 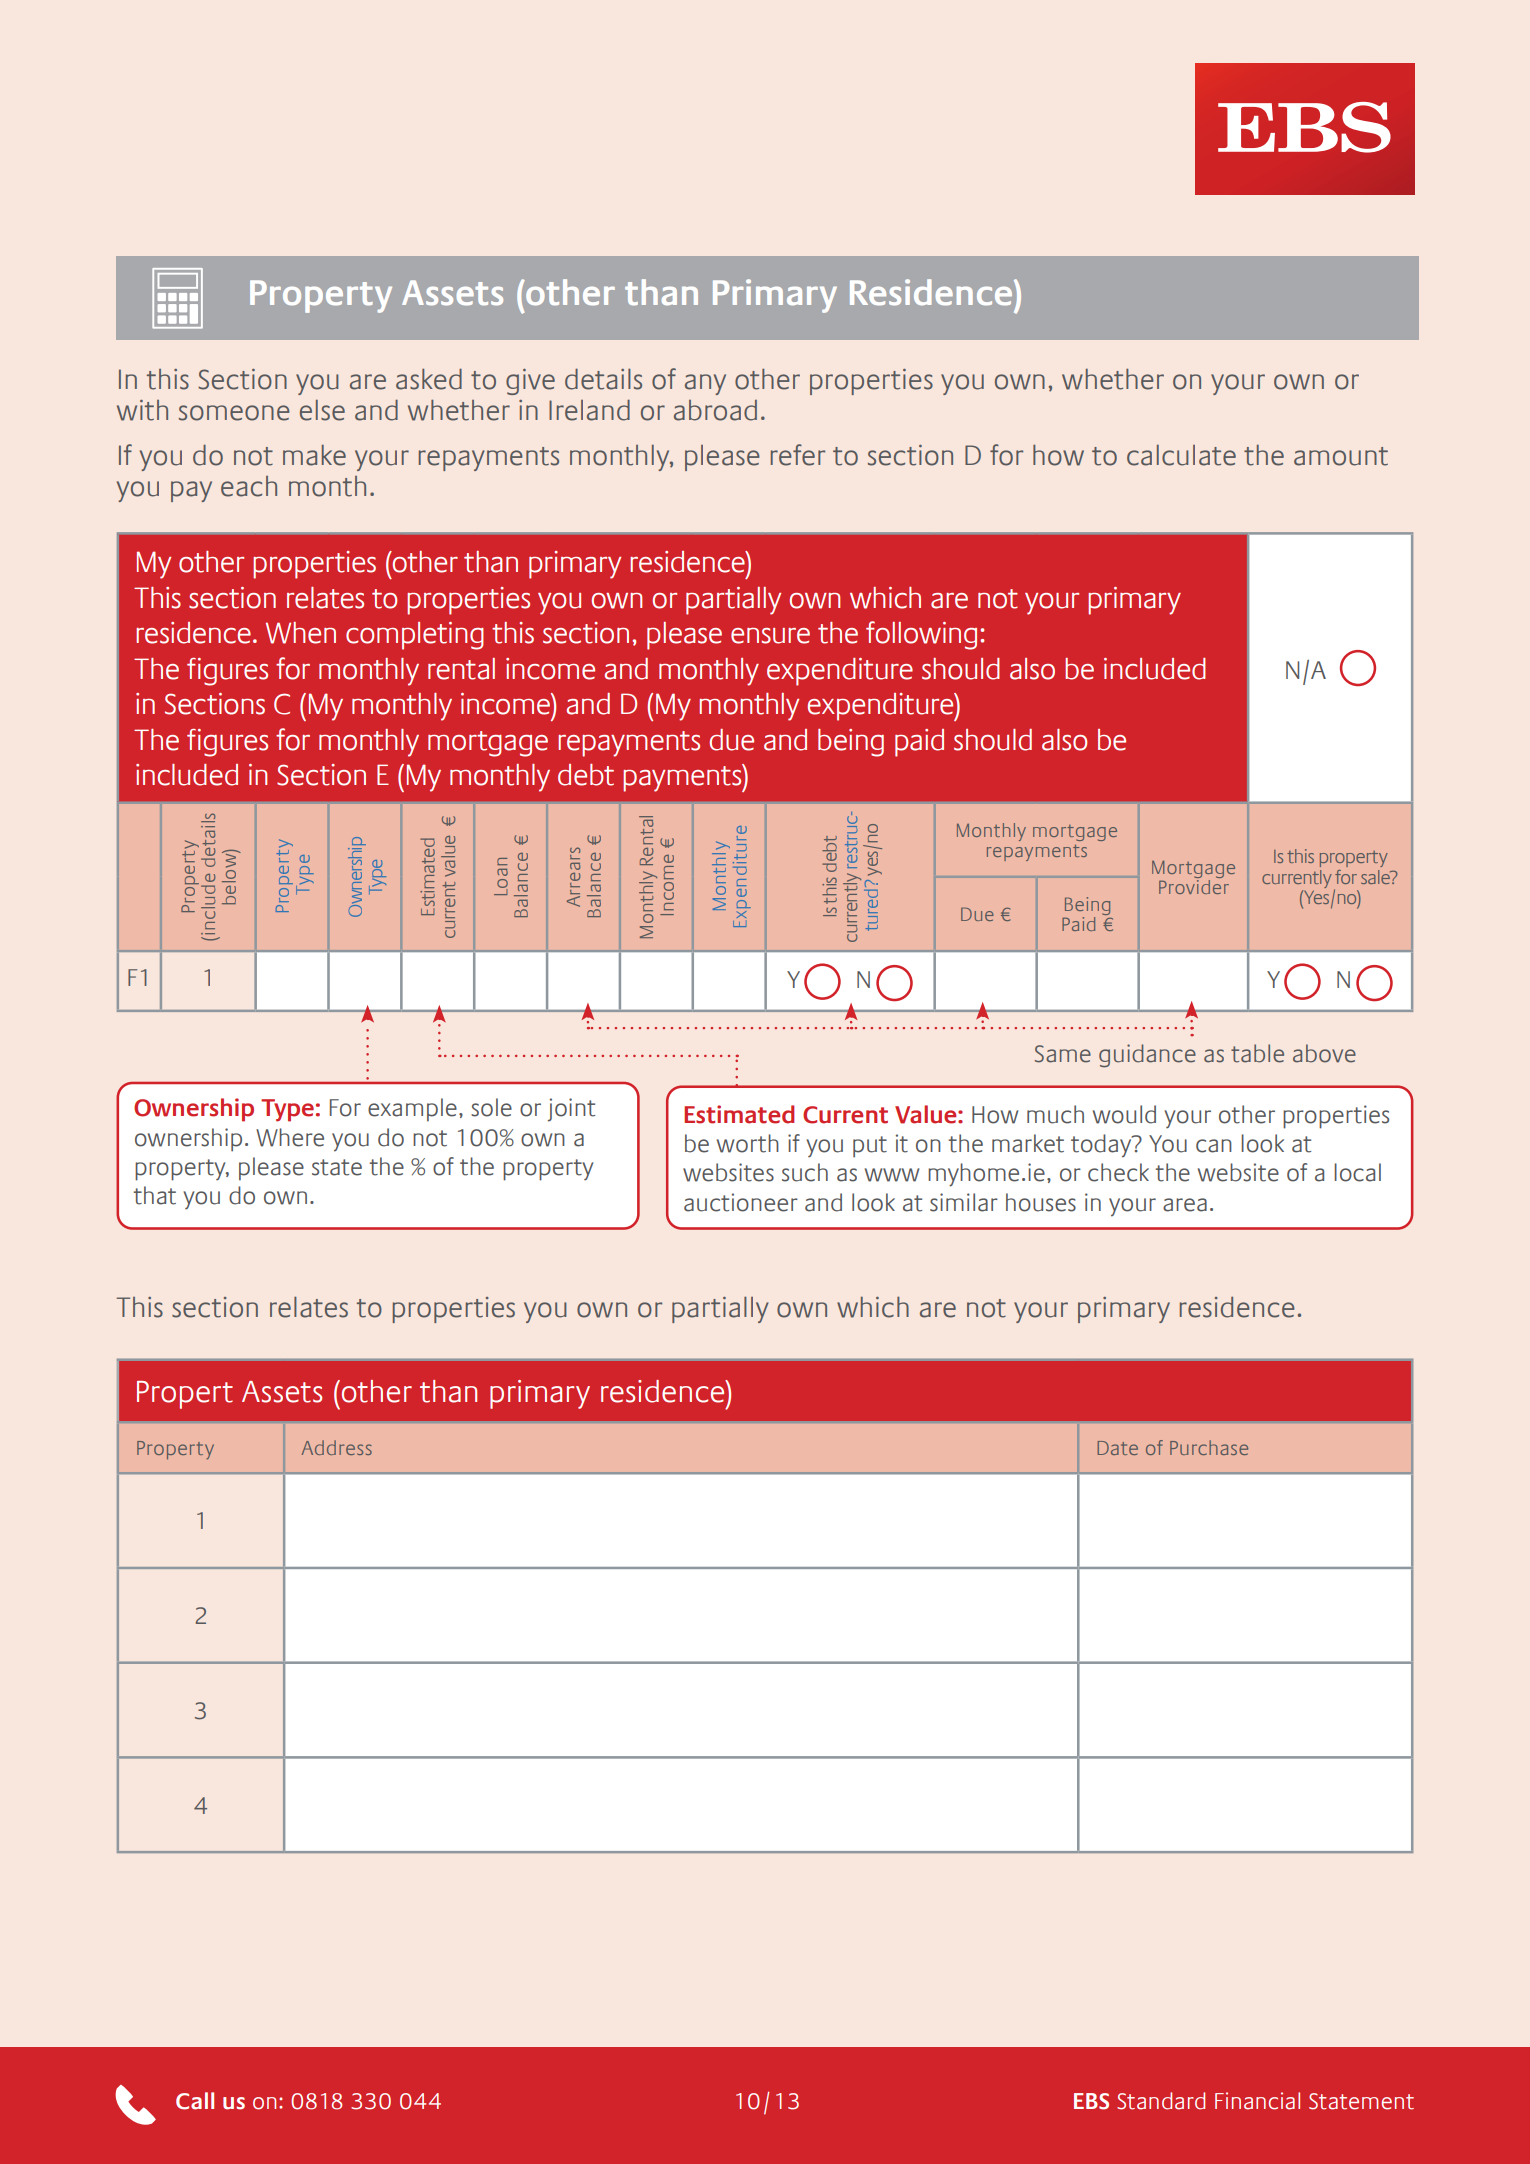 I want to click on Standard, so click(x=1161, y=2101).
